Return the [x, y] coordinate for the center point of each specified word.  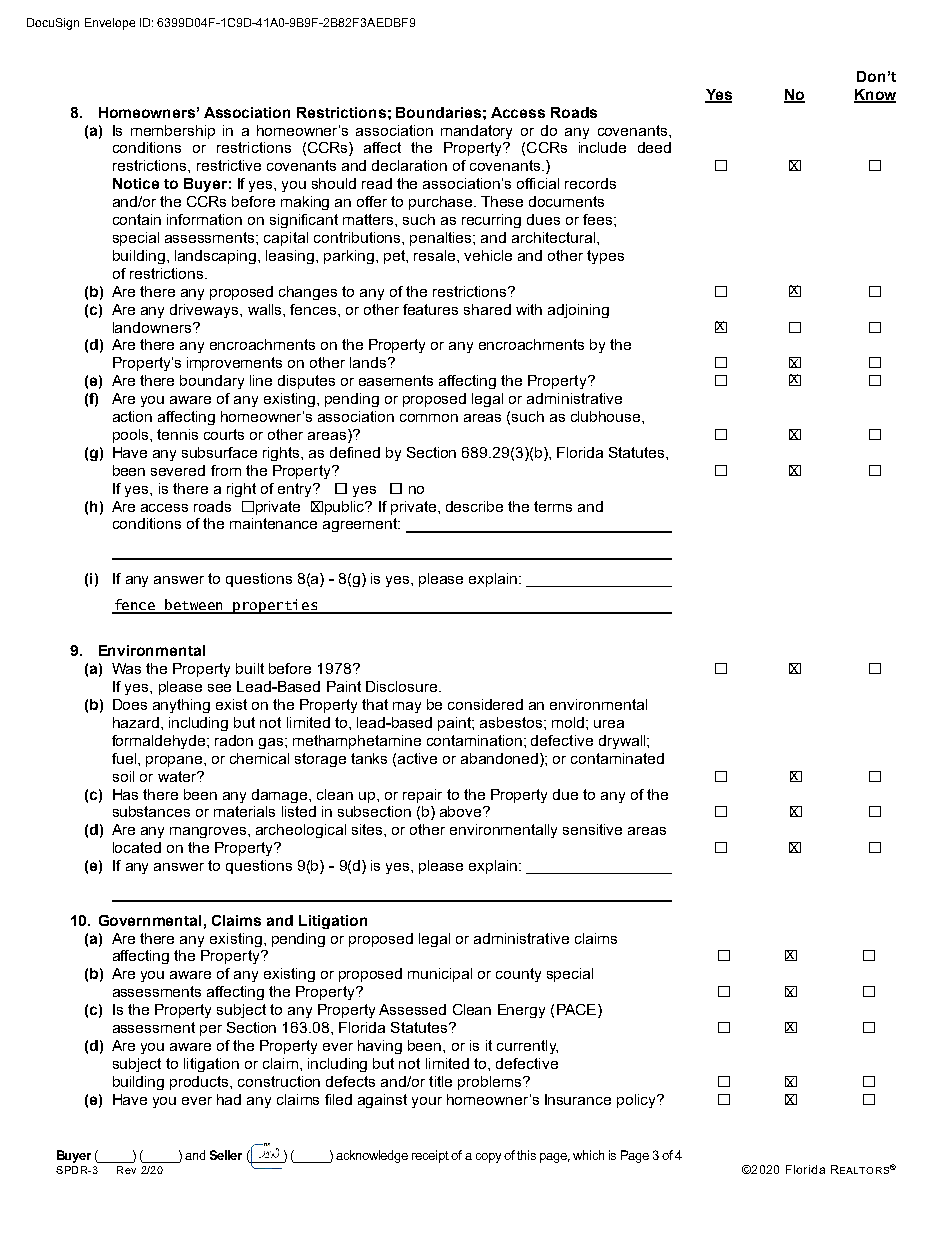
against [382, 1101]
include [602, 147]
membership [173, 132]
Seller [226, 1155]
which [588, 1155]
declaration [409, 165]
